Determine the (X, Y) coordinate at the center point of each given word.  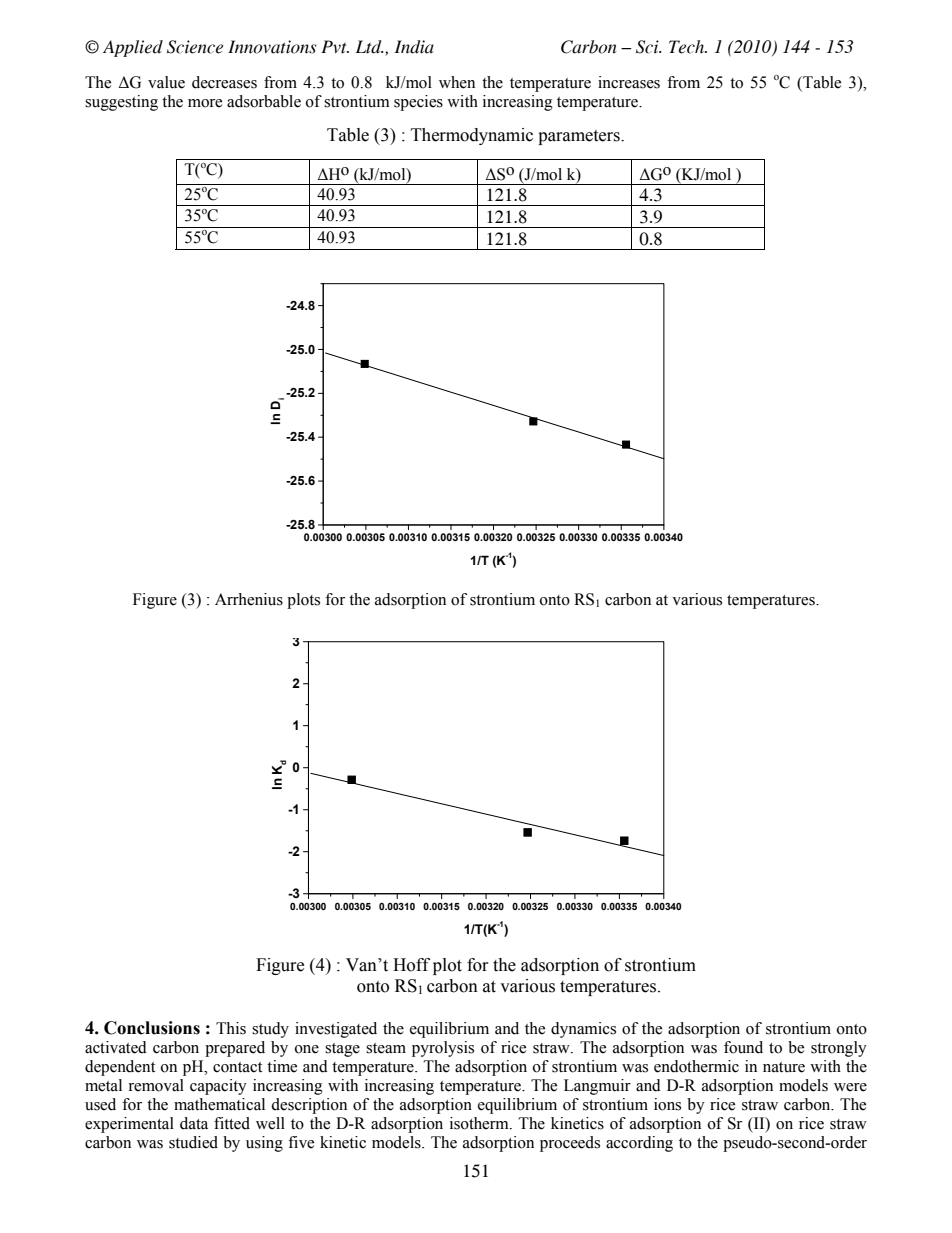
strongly (839, 1049)
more (205, 103)
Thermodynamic (472, 136)
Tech (687, 47)
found (743, 1047)
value (166, 82)
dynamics (583, 1030)
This (231, 1028)
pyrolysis (443, 1049)
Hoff (411, 965)
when (457, 82)
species (418, 103)
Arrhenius (249, 599)
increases (629, 82)
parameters (580, 137)
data (194, 1123)
